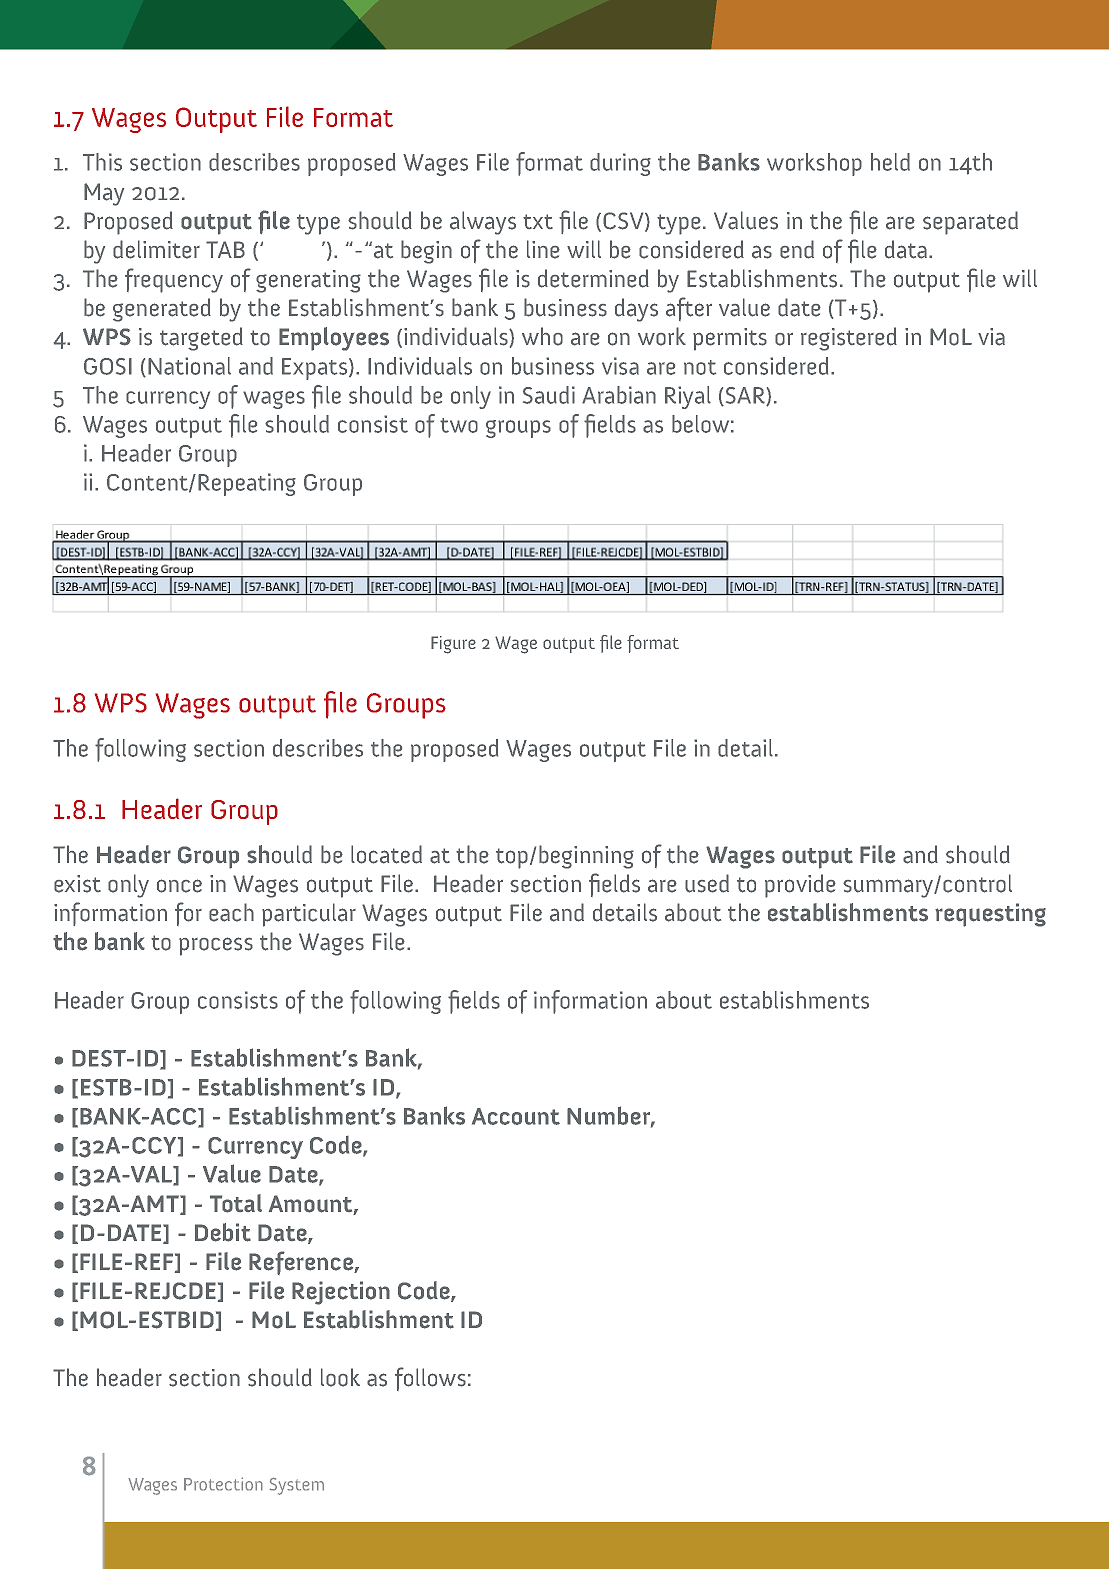 This document has height=1569, width=1109. Describe the element at coordinates (216, 946) in the document. I see `process` at that location.
